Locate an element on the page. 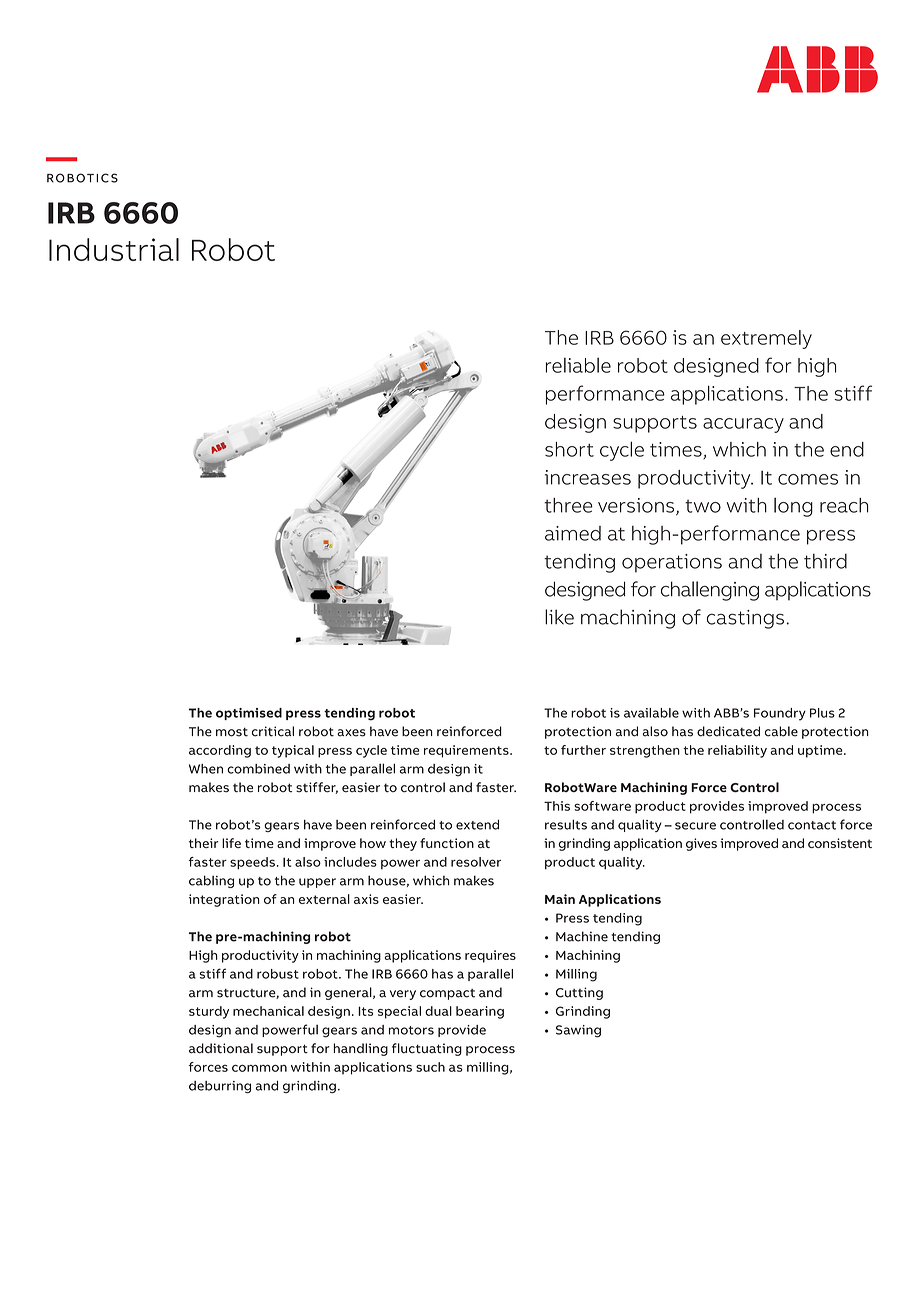  extremely is located at coordinates (766, 339).
